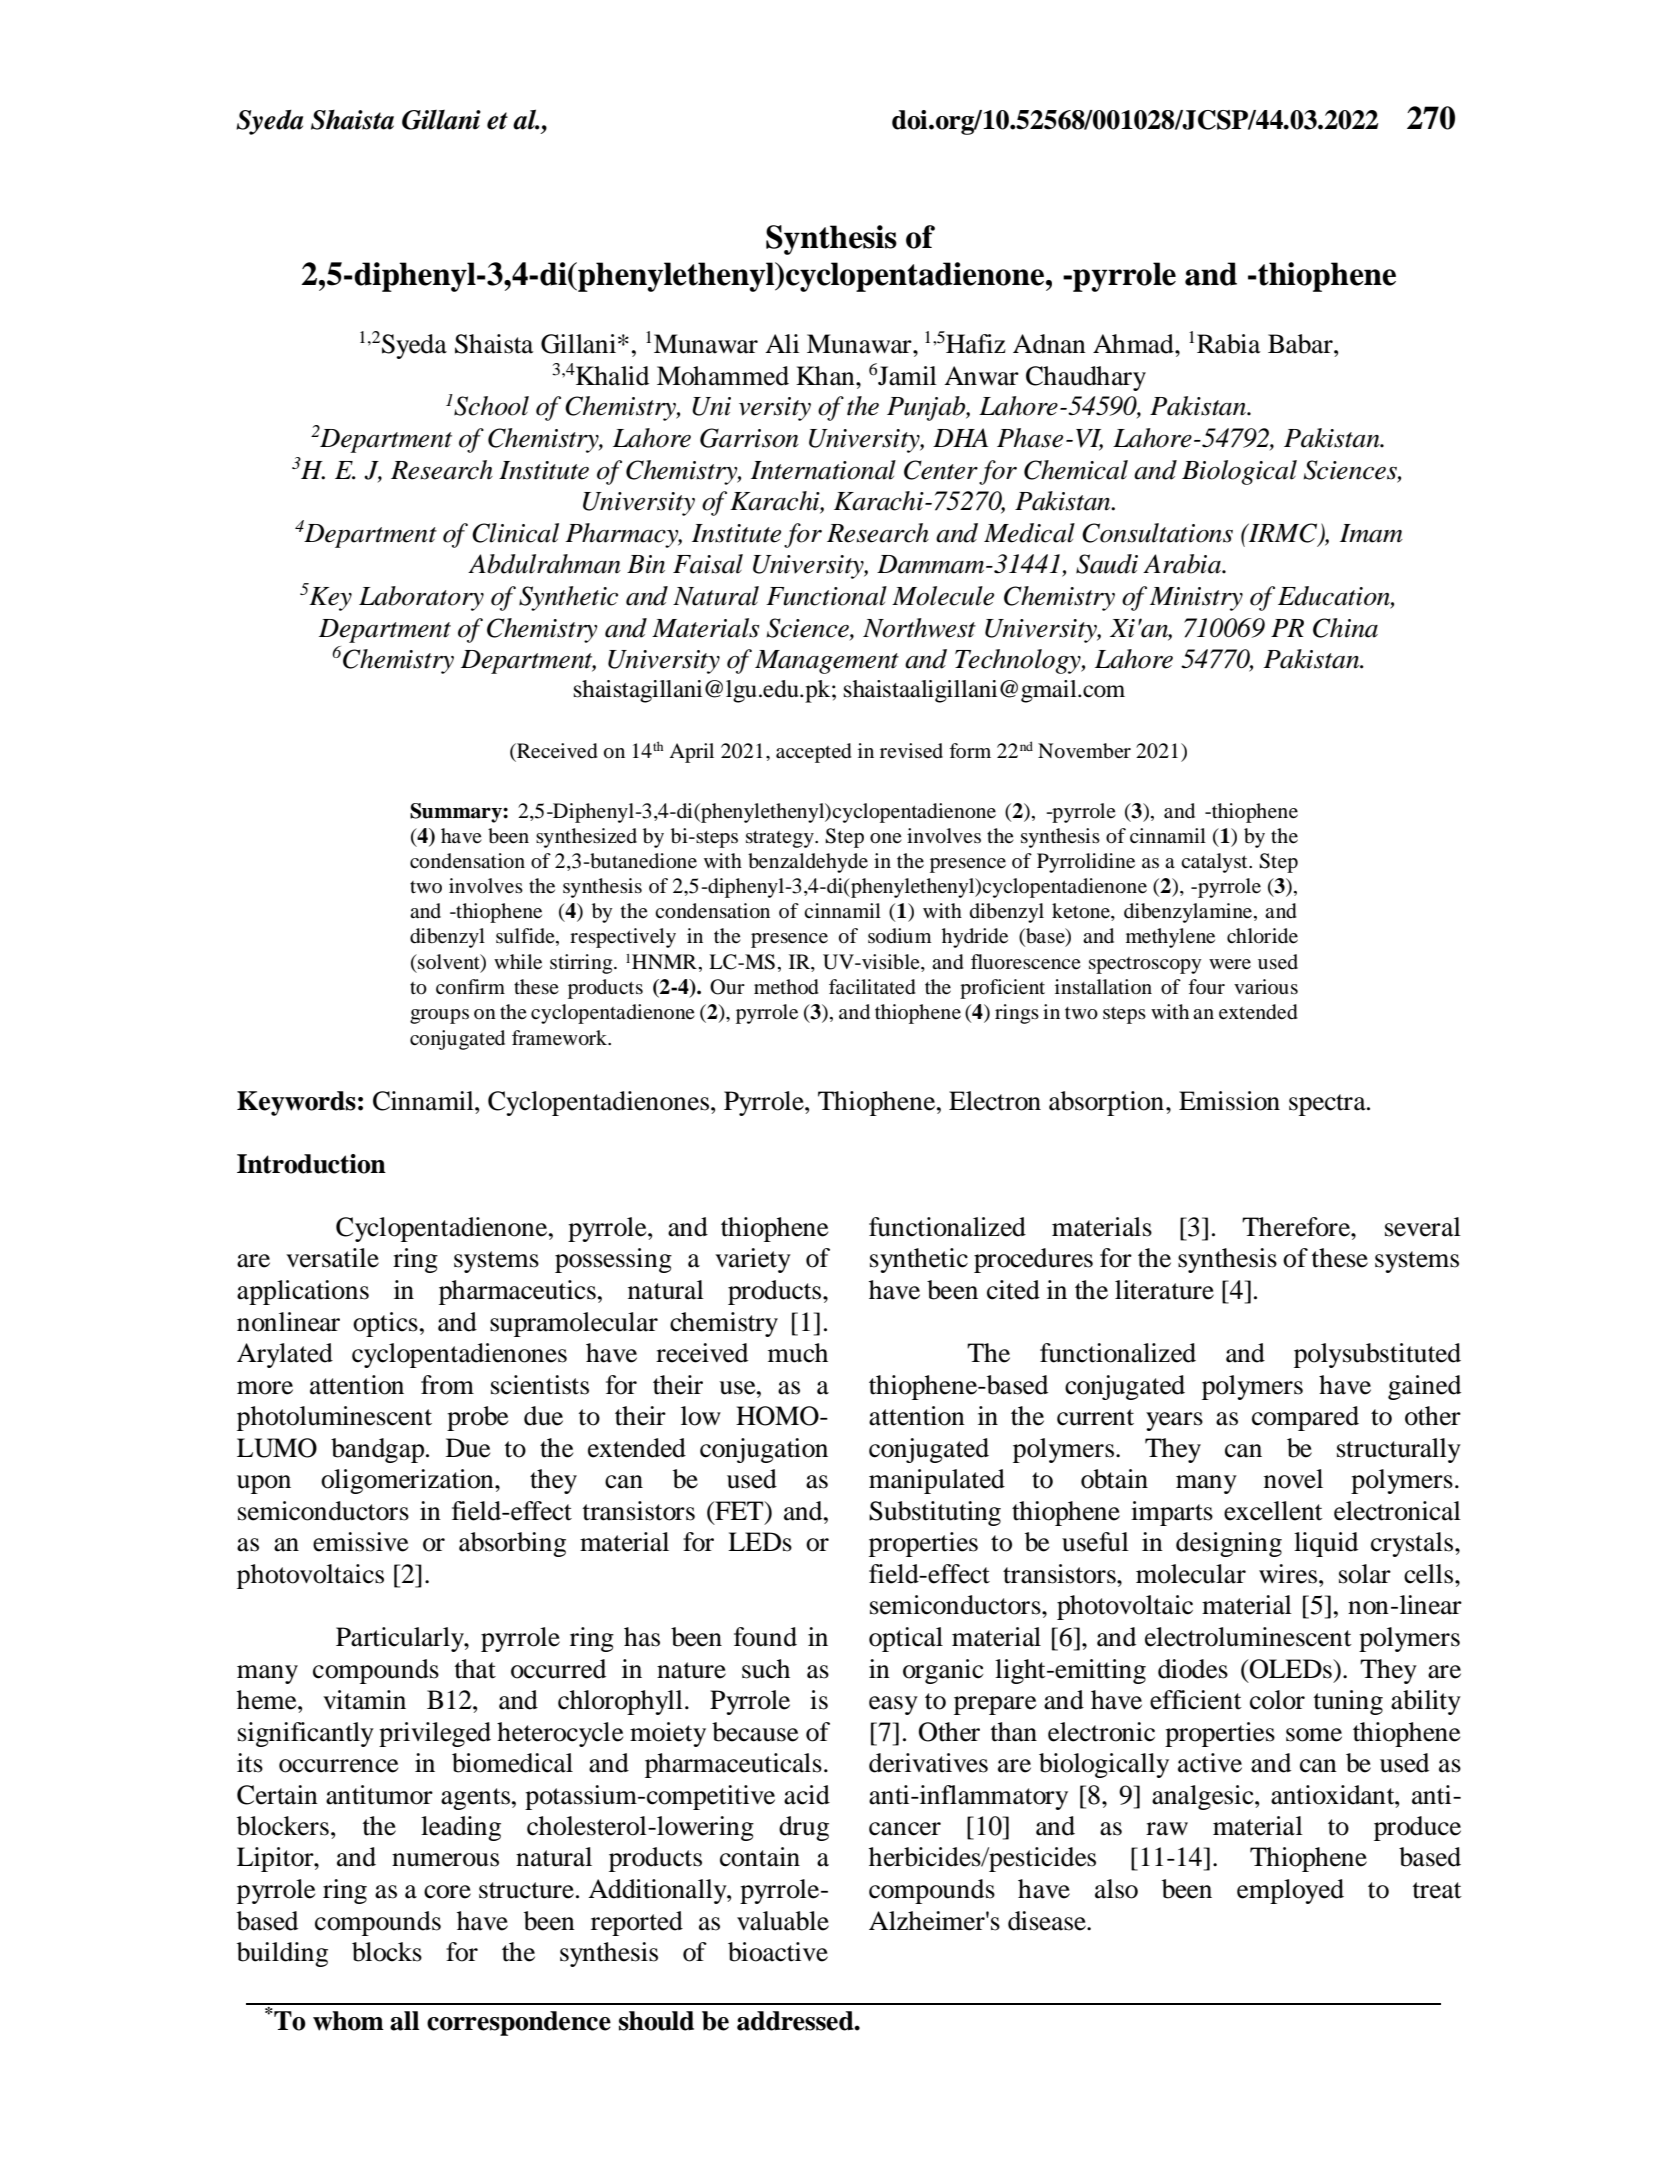  Describe the element at coordinates (360, 1542) in the screenshot. I see `emissive` at that location.
